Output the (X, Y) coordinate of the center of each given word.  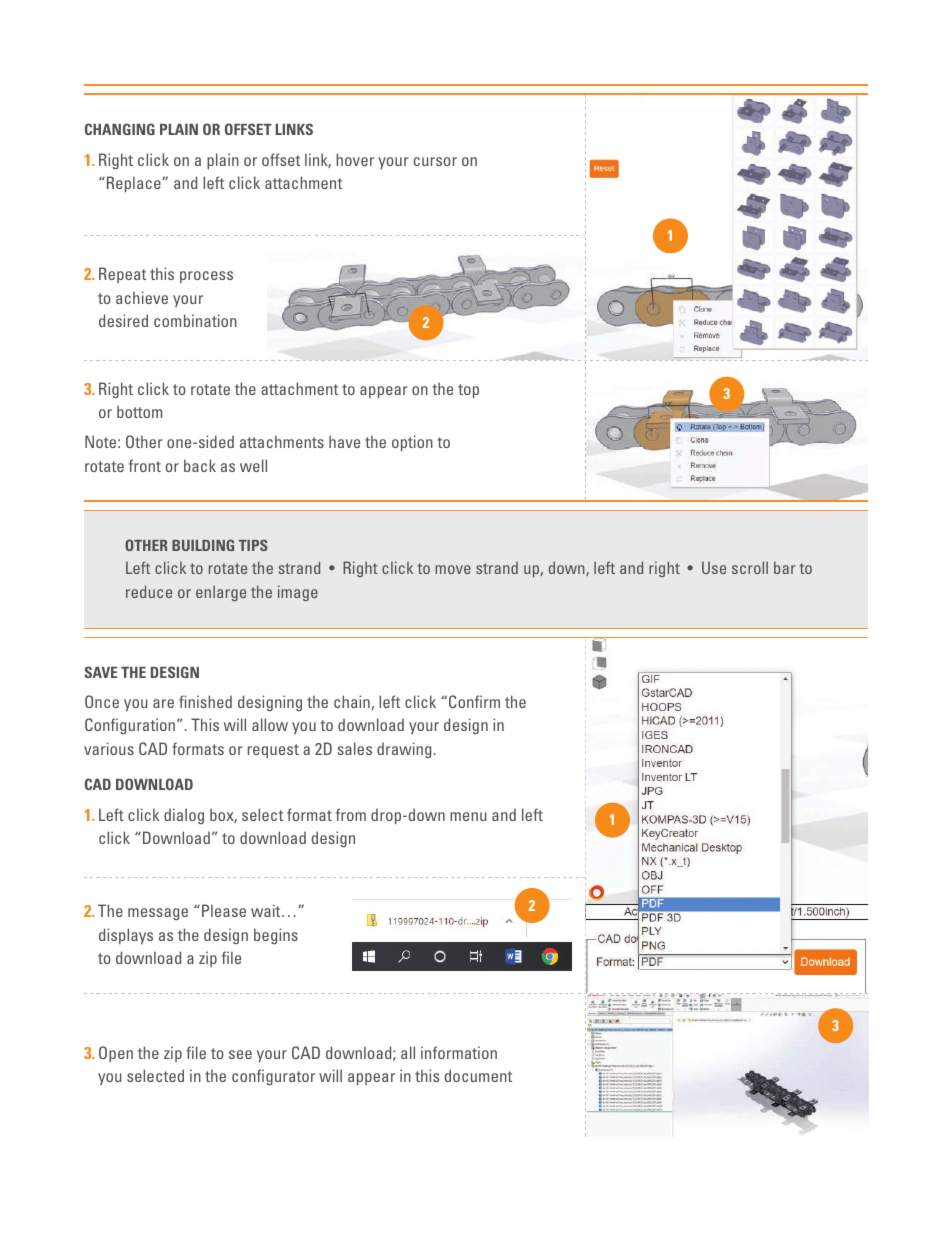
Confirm (474, 701)
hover (355, 159)
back (200, 465)
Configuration (130, 726)
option (412, 443)
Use (714, 567)
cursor (435, 161)
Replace (133, 184)
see (240, 1054)
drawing (404, 750)
